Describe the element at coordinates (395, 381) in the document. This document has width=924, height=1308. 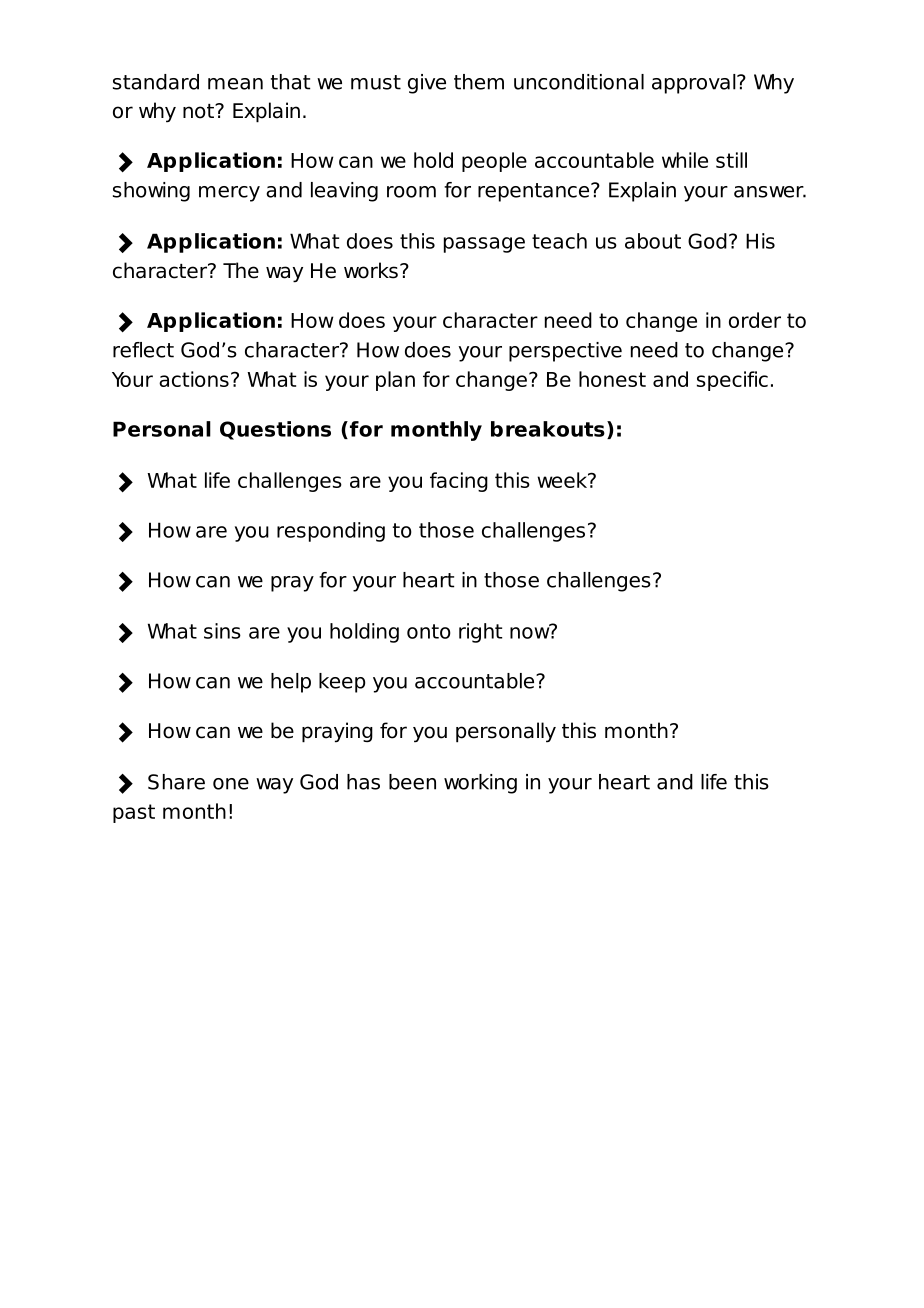
I see `plan` at that location.
